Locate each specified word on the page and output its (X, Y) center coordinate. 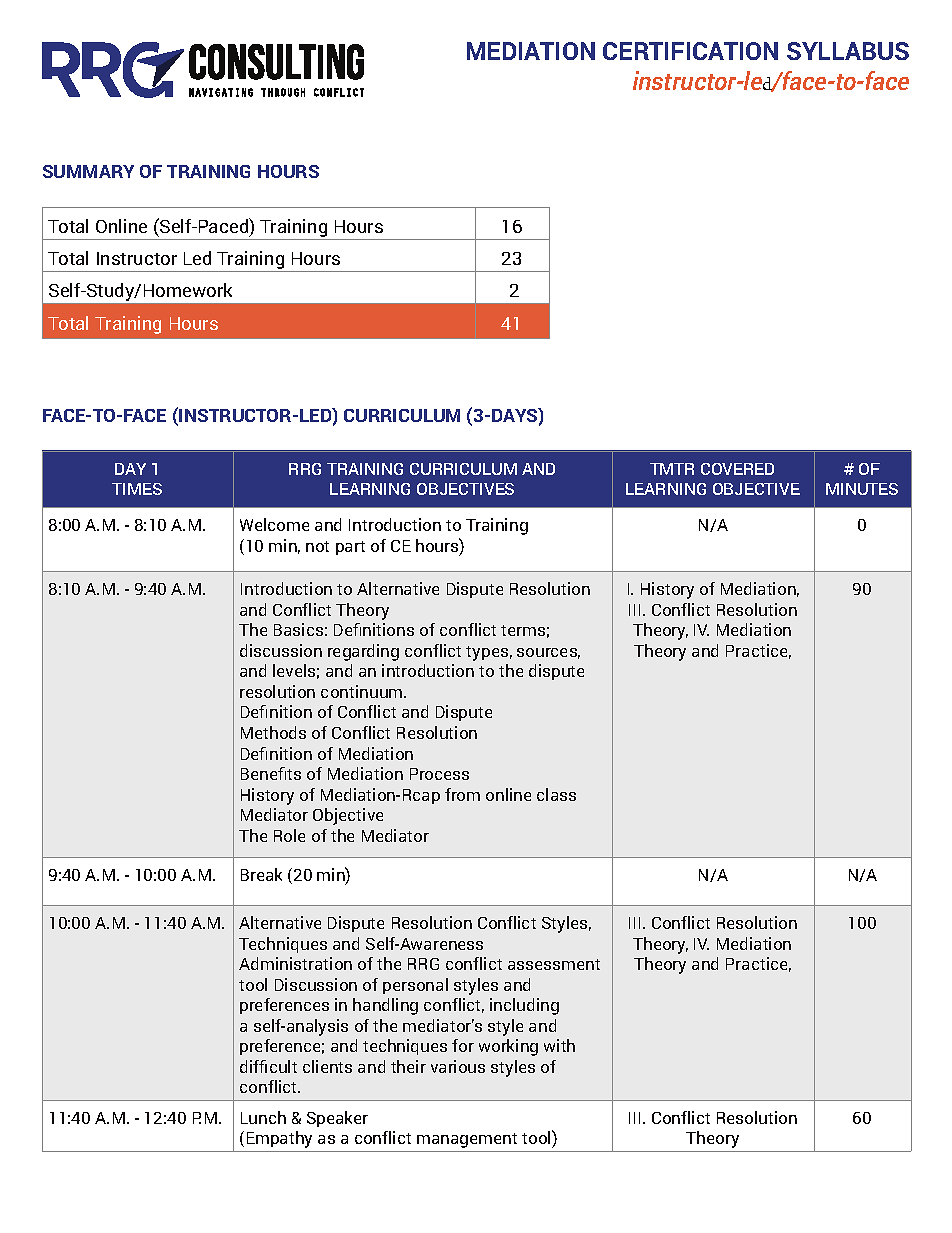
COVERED (737, 469)
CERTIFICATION (690, 51)
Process (439, 774)
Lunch (263, 1117)
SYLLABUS (848, 51)
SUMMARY (88, 171)
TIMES (137, 489)
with (559, 1045)
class (556, 794)
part (350, 548)
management (467, 1140)
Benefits (271, 773)
